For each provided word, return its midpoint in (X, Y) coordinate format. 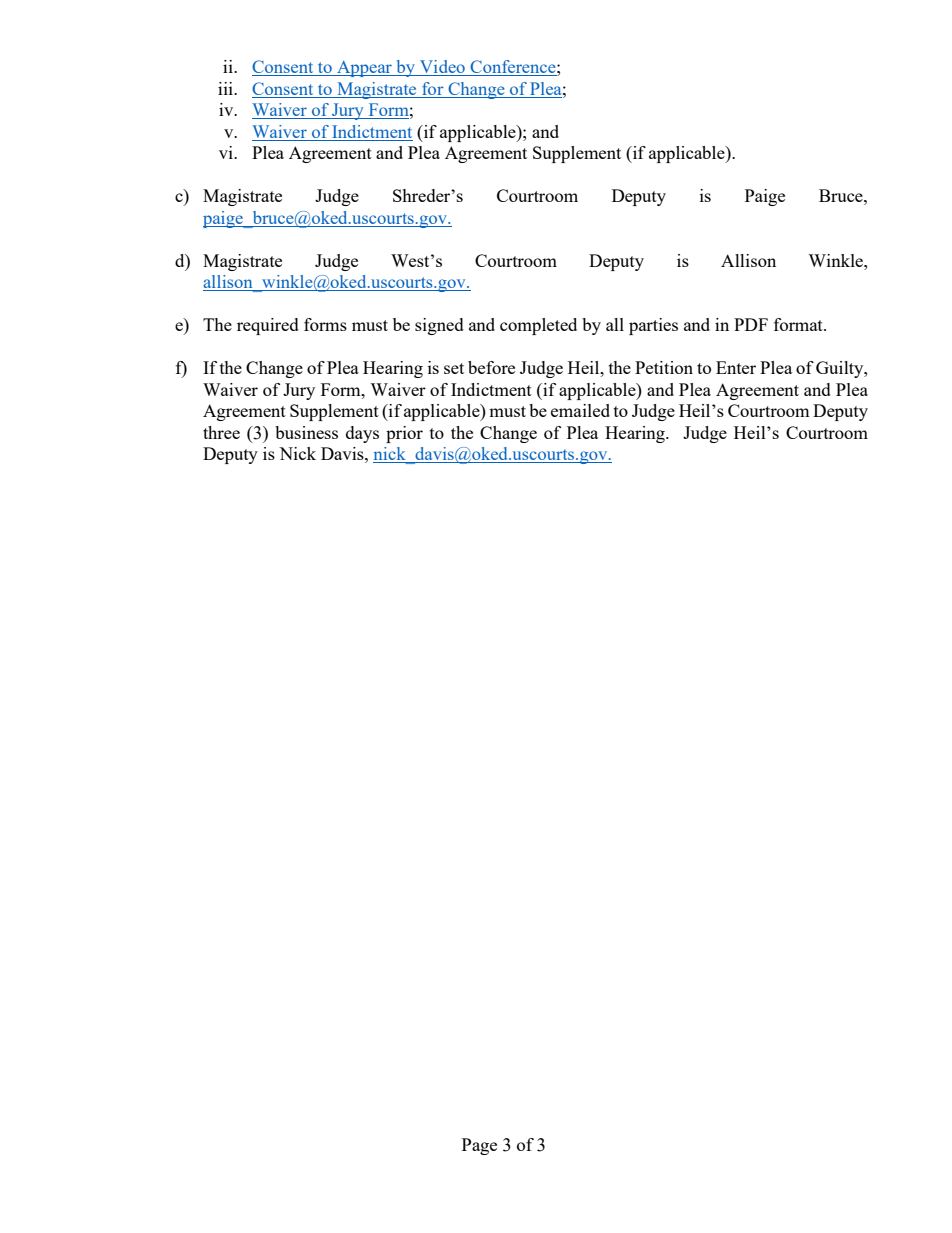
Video (442, 68)
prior (404, 434)
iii (226, 88)
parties (653, 326)
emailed (580, 410)
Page (479, 1146)
